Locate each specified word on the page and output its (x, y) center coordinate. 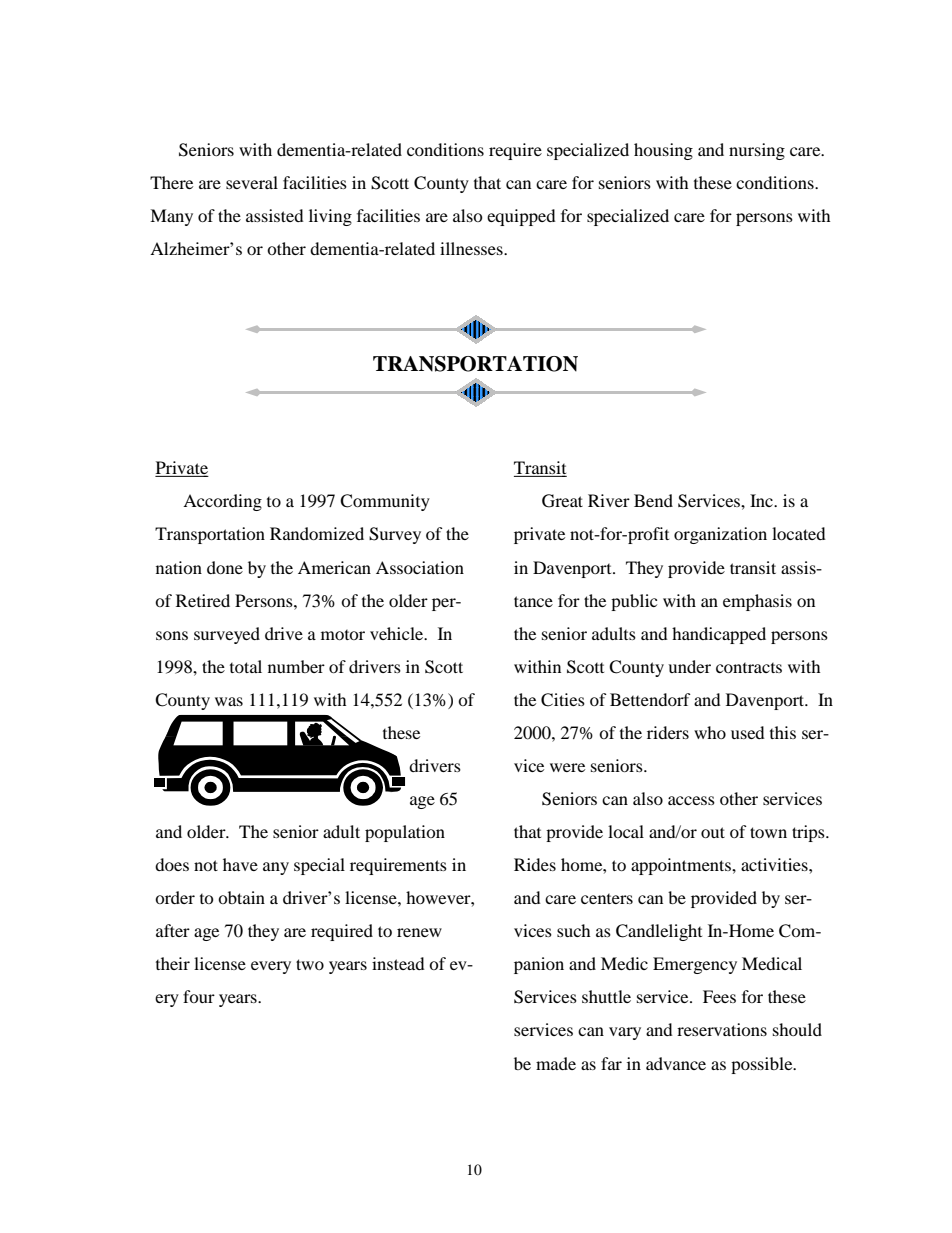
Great (562, 501)
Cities (563, 700)
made (556, 1063)
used (748, 732)
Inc (762, 500)
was (229, 701)
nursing (757, 151)
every (271, 967)
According (222, 502)
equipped (521, 217)
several (252, 182)
